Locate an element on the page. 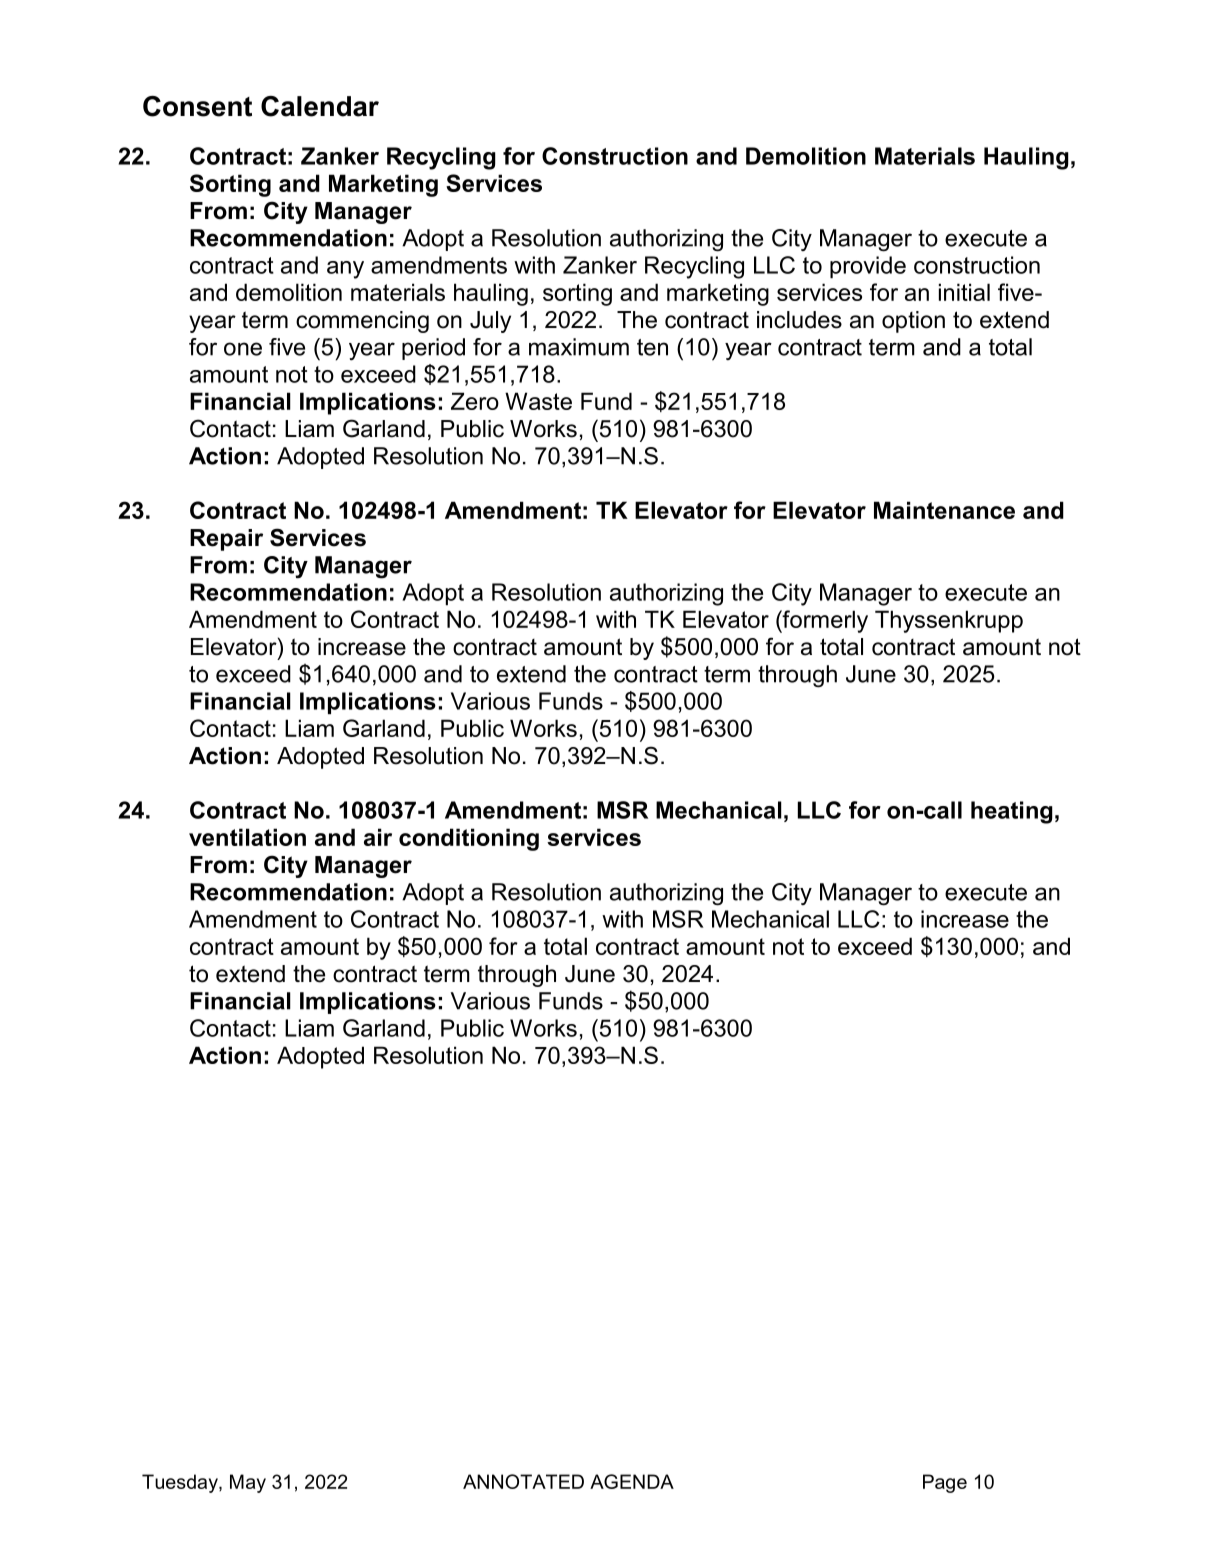  May is located at coordinates (248, 1483).
